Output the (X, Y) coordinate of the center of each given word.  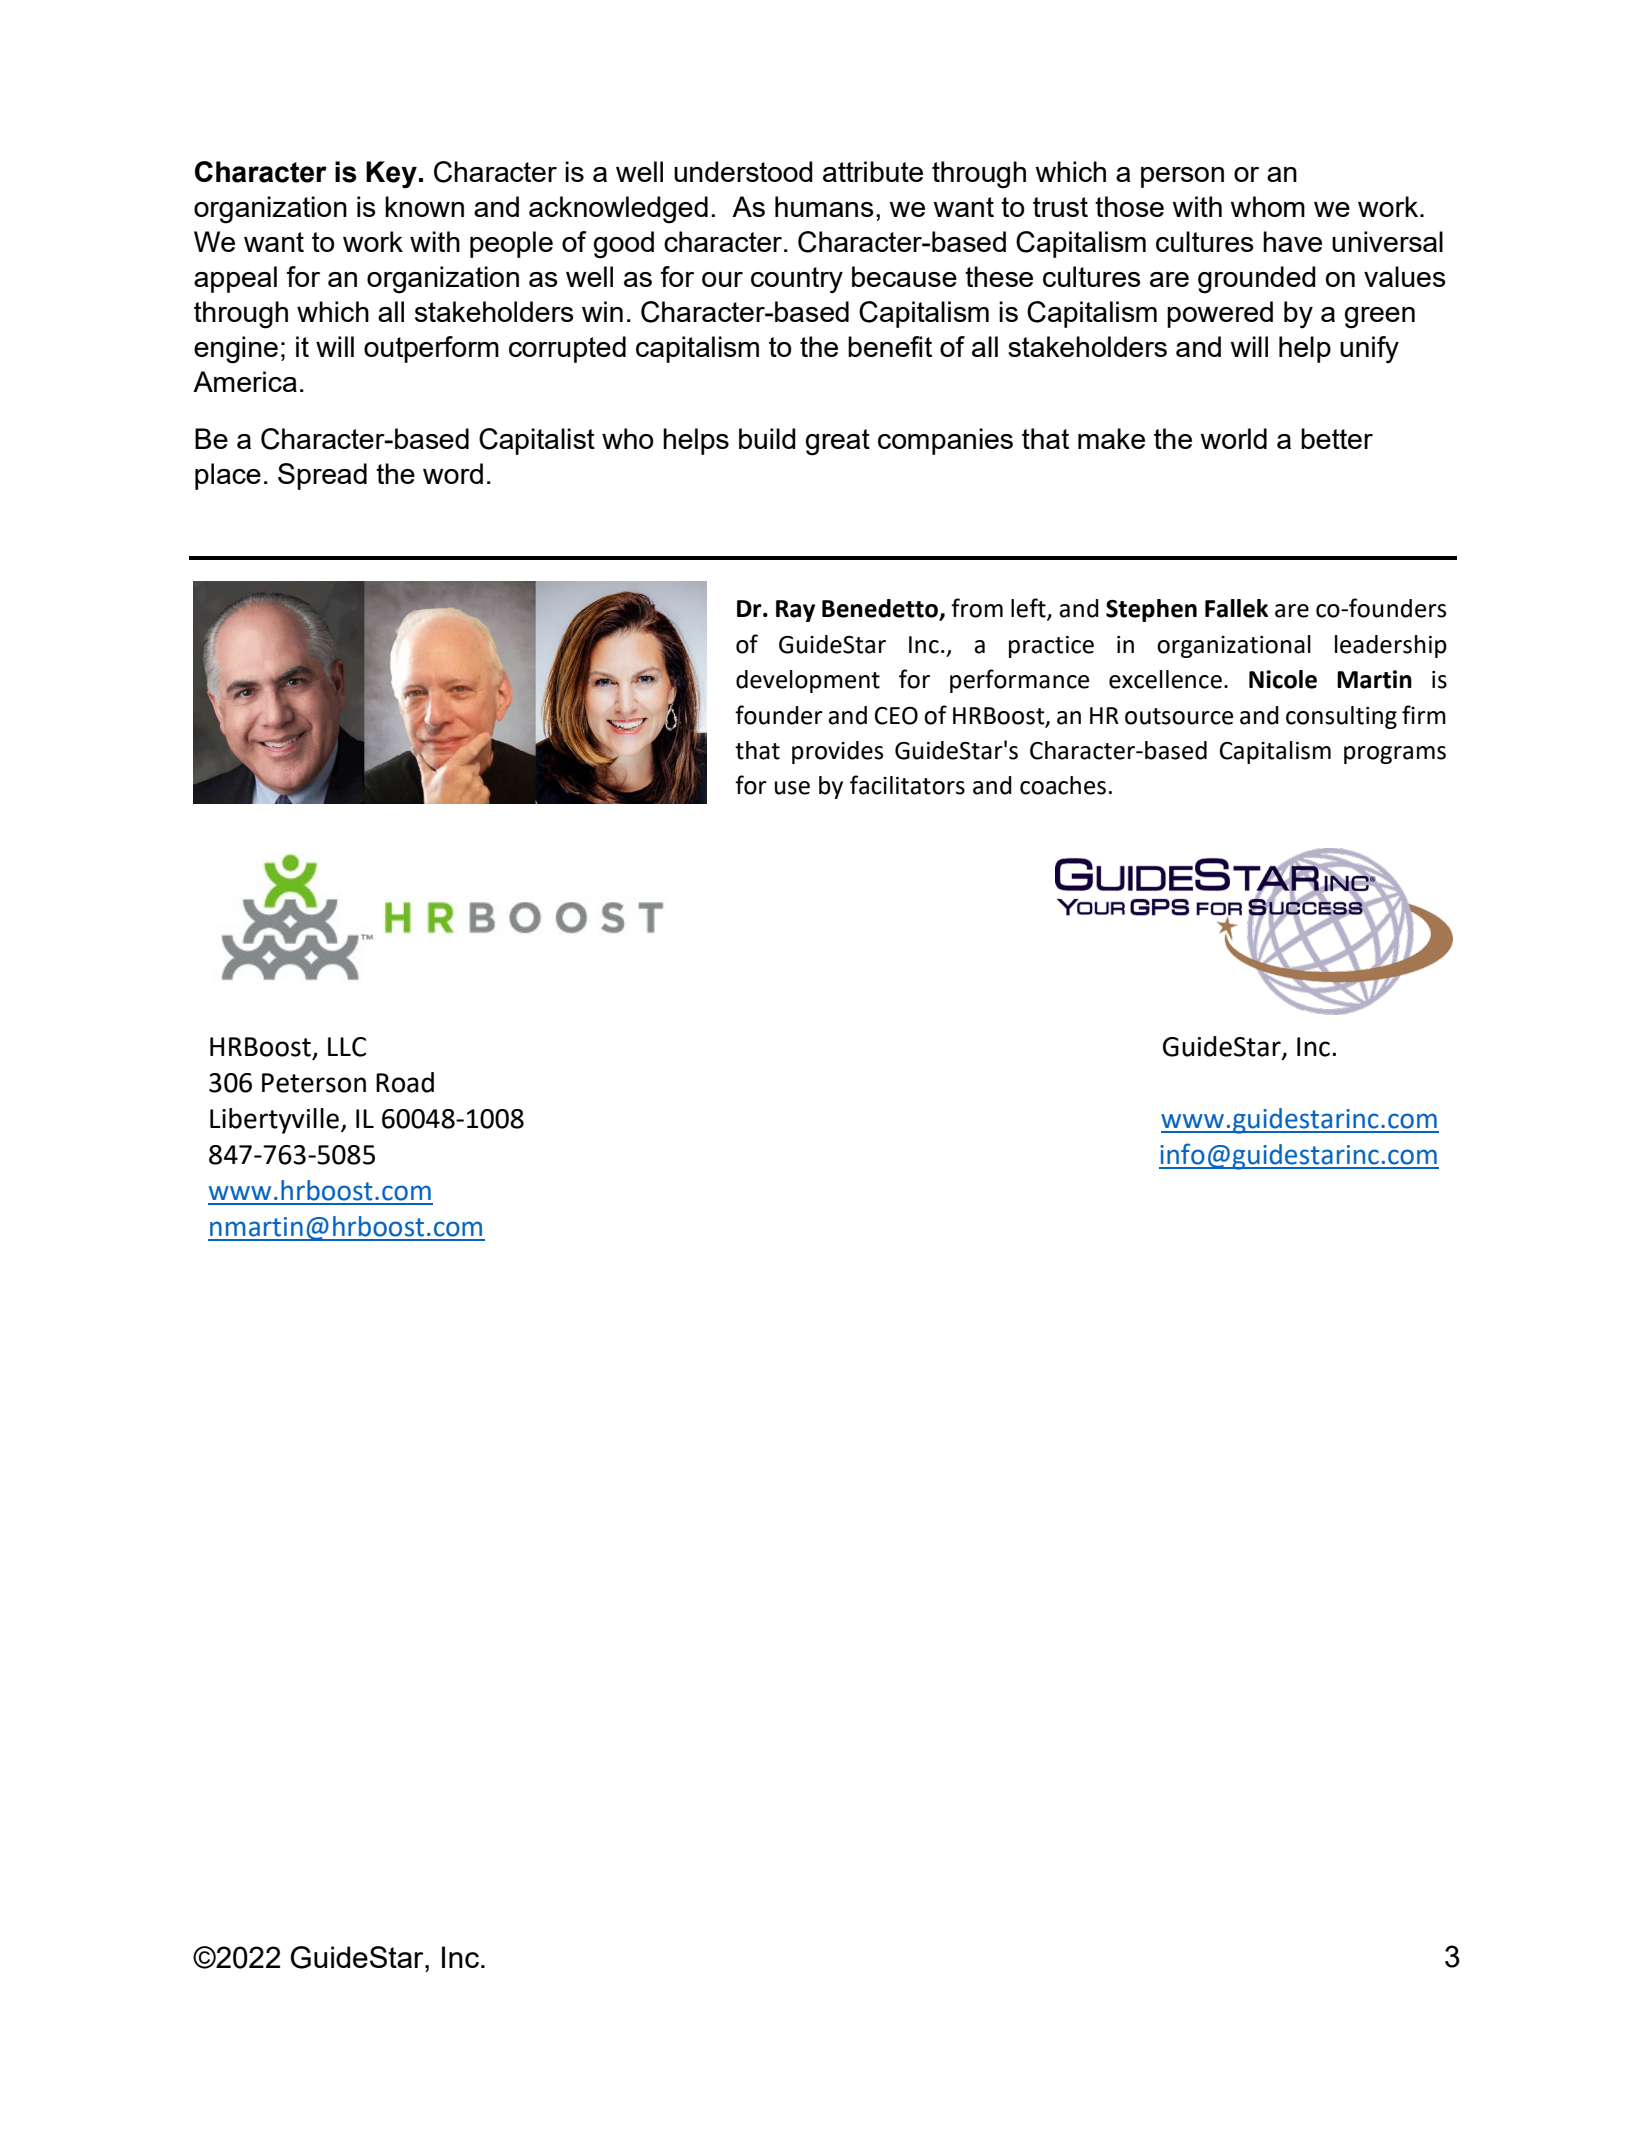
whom (1267, 206)
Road (405, 1082)
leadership (1391, 646)
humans (824, 206)
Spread (322, 476)
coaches (1063, 785)
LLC (347, 1047)
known (424, 206)
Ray (795, 611)
